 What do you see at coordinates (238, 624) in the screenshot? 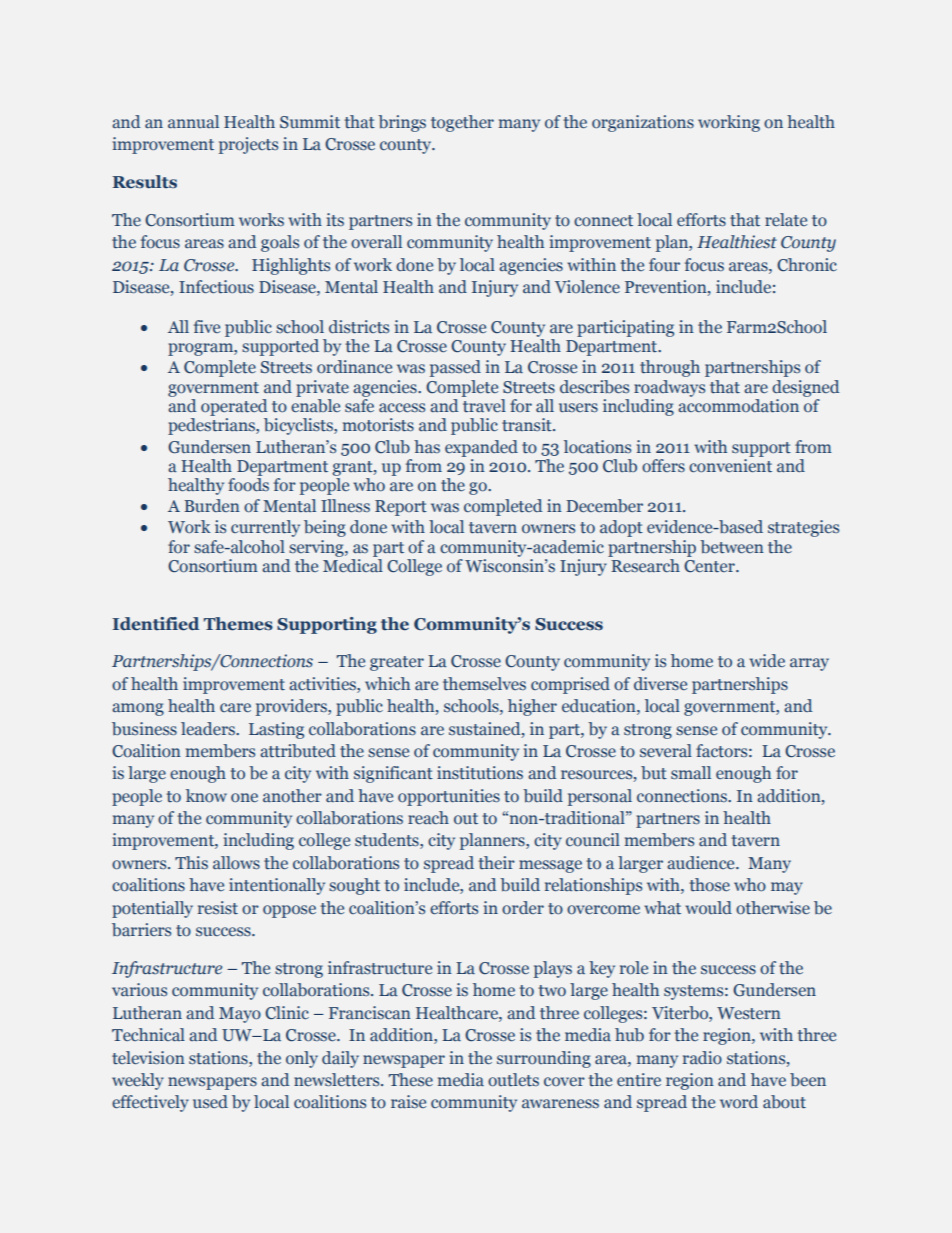
I see `Themes` at bounding box center [238, 624].
